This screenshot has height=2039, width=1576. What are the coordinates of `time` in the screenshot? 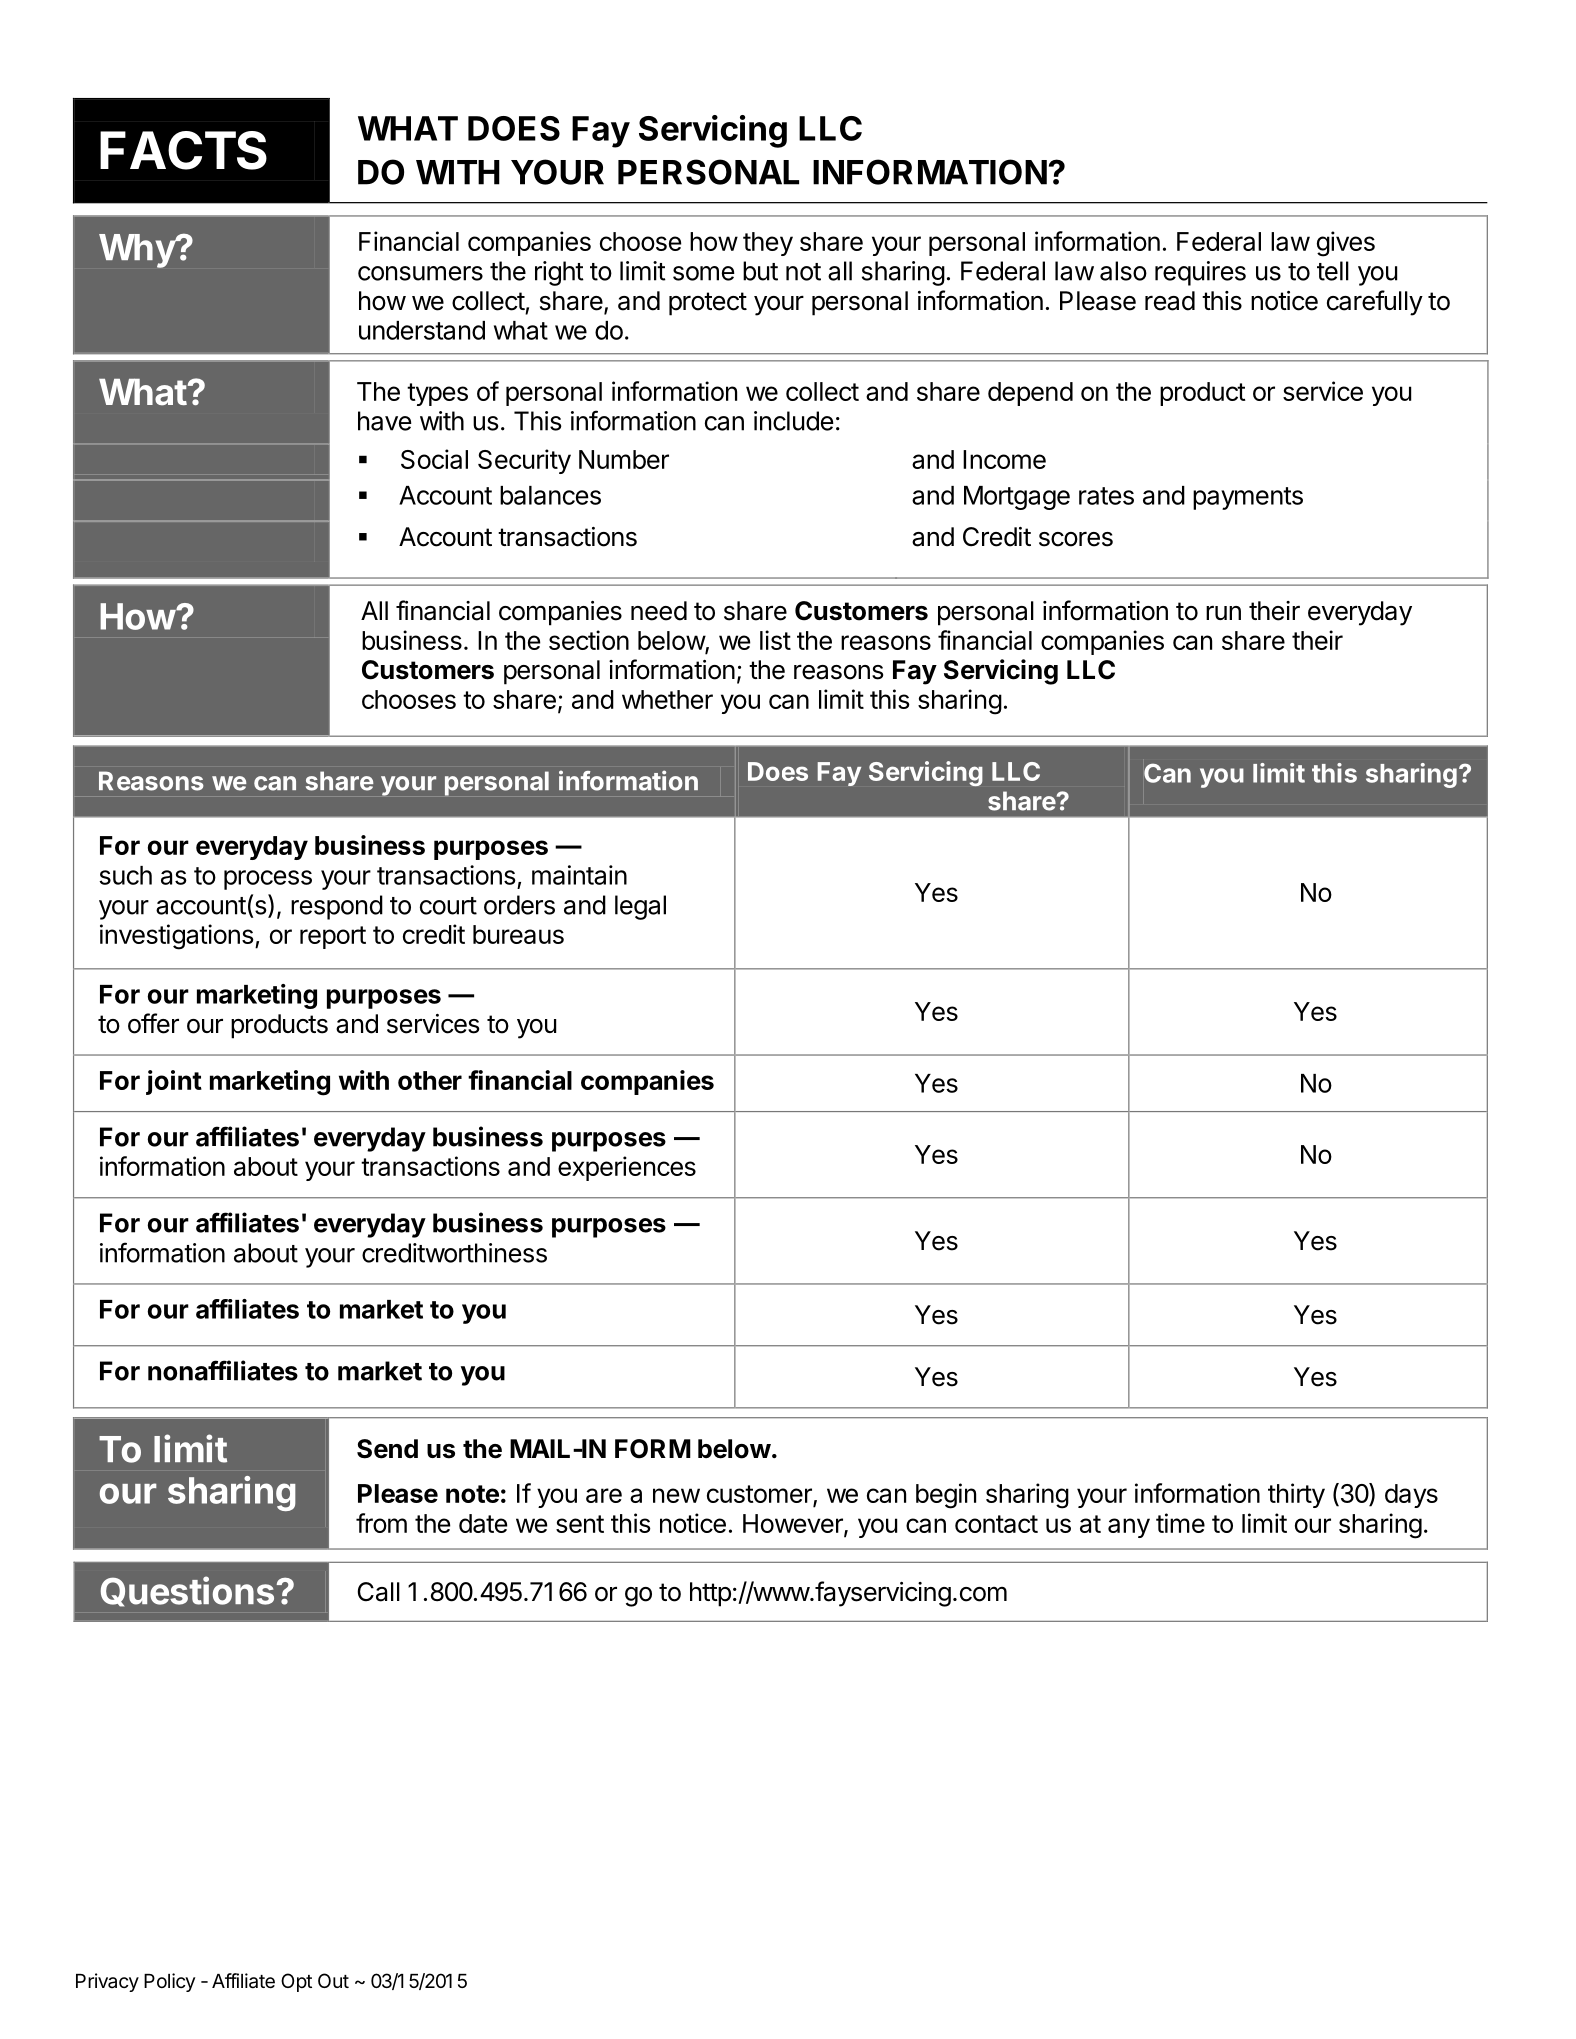 It's located at (1180, 1523).
